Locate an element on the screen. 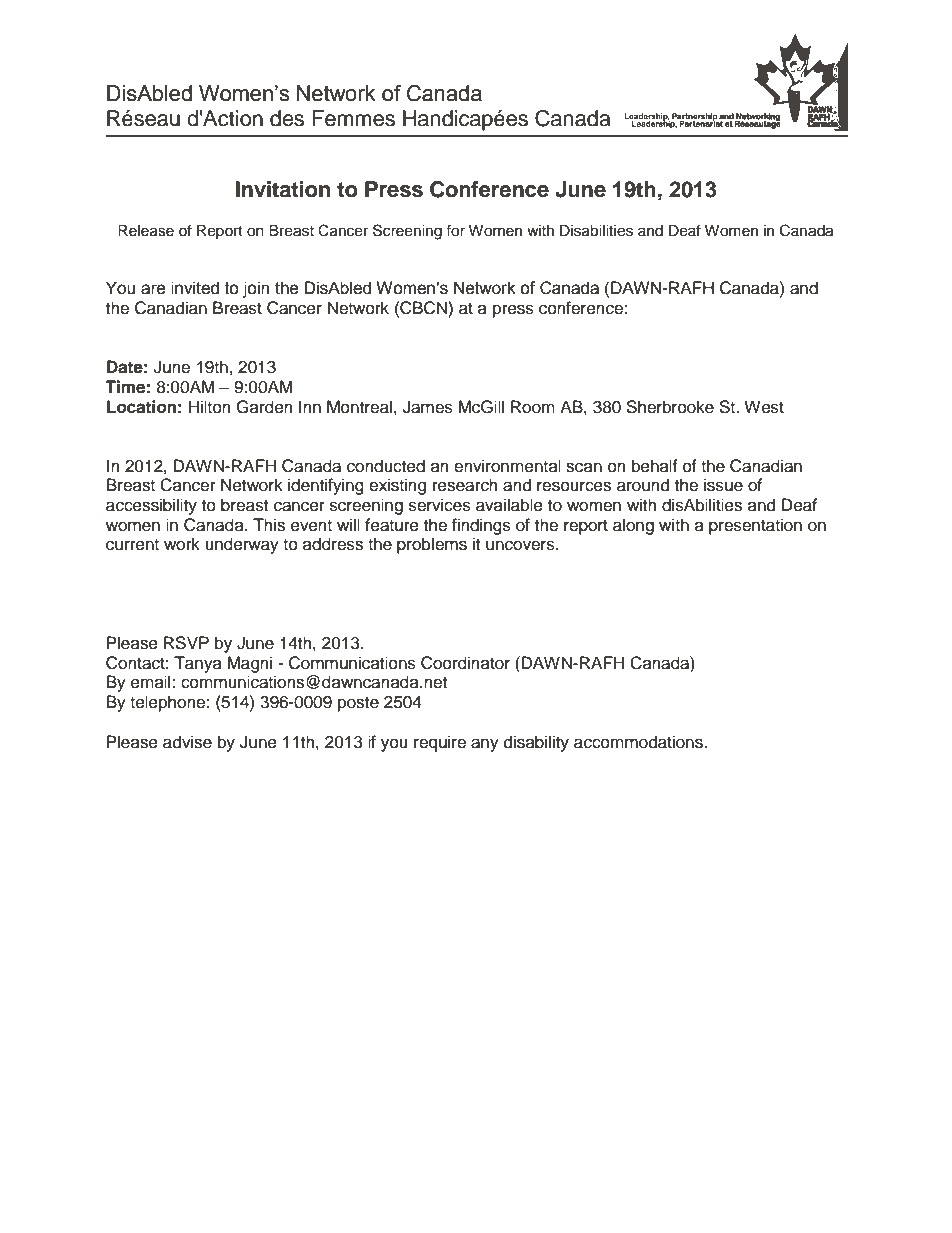 The height and width of the screenshot is (1233, 952). Femmes is located at coordinates (353, 118).
